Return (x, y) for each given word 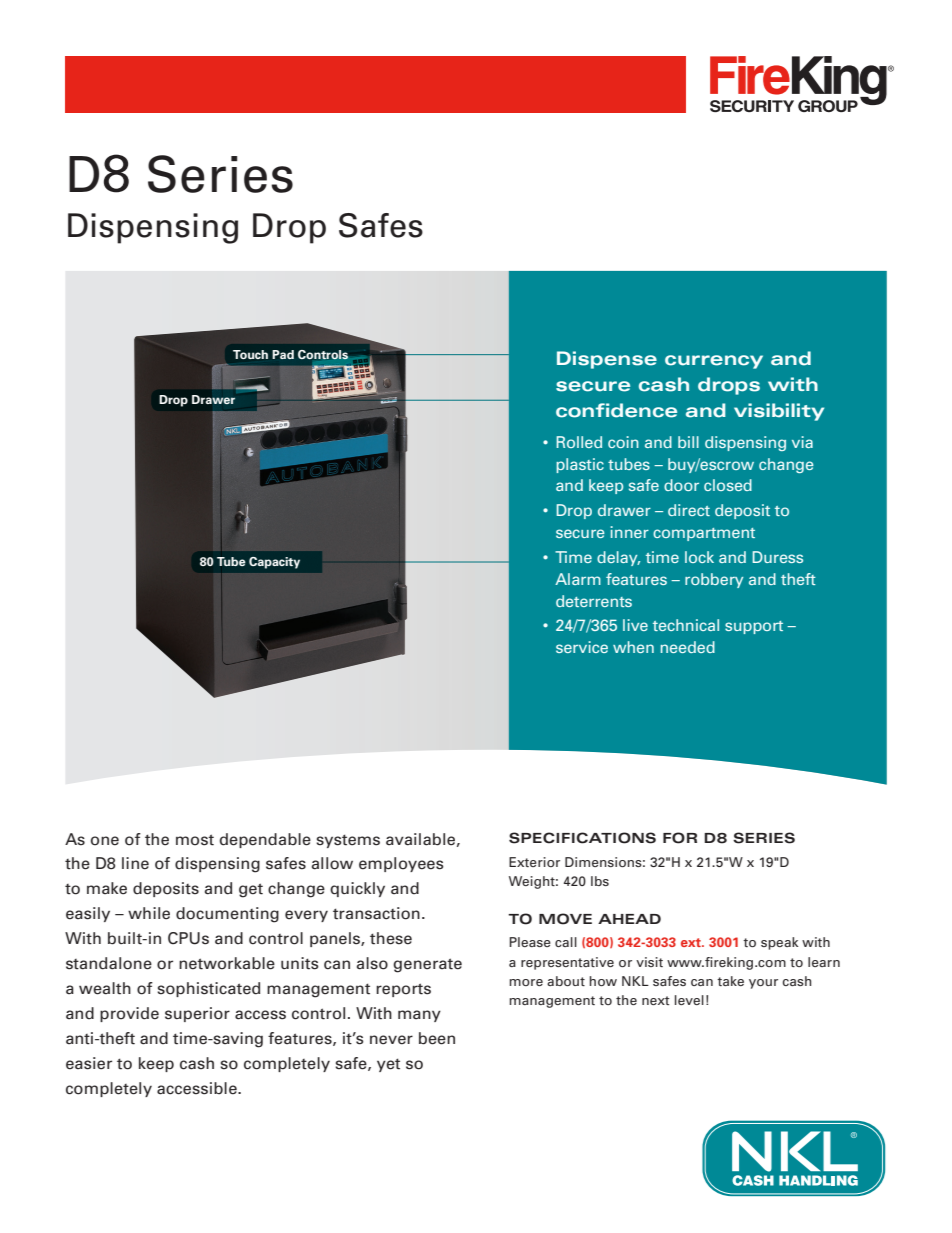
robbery (714, 580)
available (420, 839)
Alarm (578, 579)
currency (714, 362)
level (689, 1000)
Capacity (274, 563)
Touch (250, 354)
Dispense (607, 360)
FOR (680, 838)
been (437, 1038)
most (195, 840)
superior (197, 1014)
